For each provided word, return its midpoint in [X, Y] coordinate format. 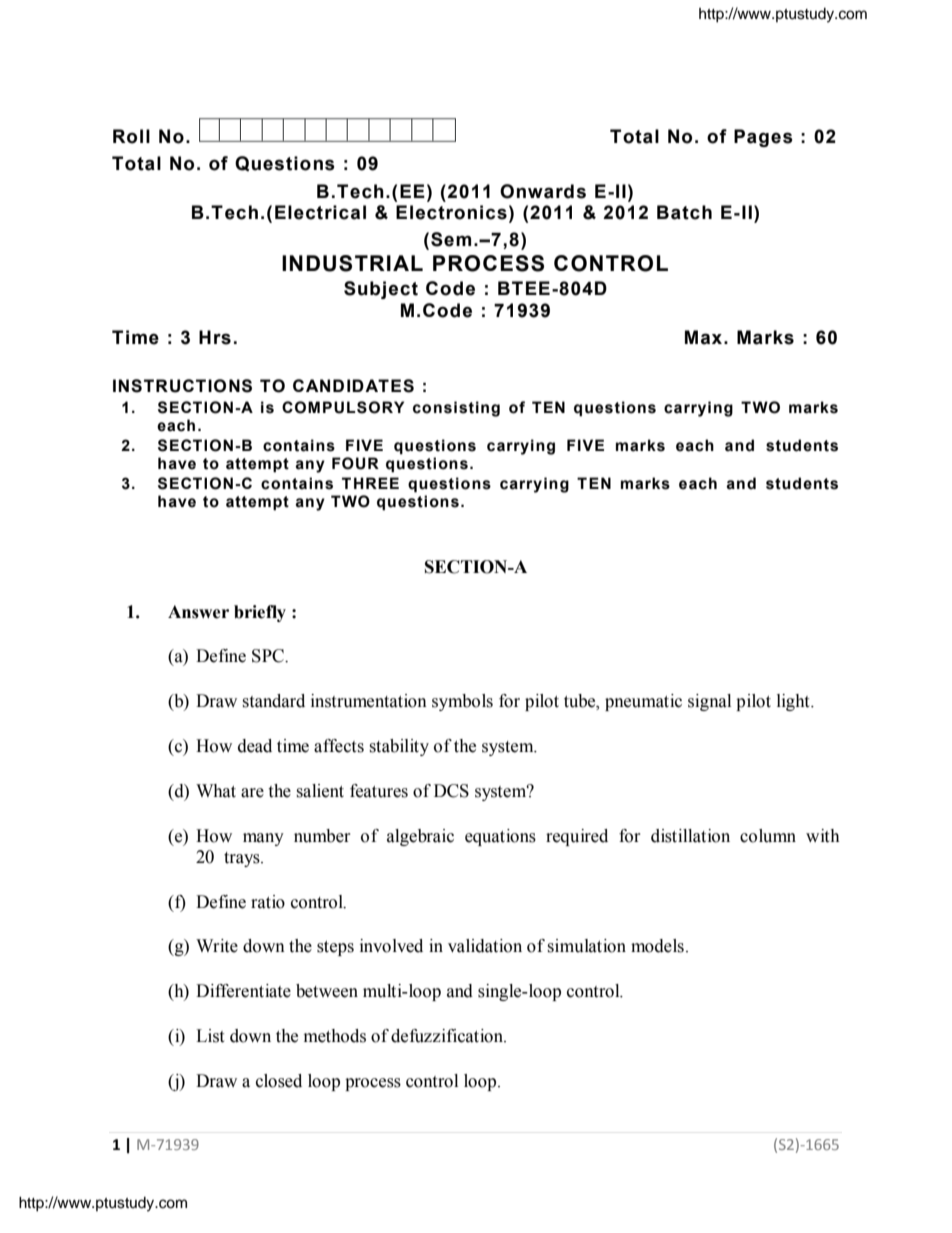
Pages [763, 138]
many [263, 839]
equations [500, 837]
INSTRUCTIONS [182, 386]
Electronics [451, 212]
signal [709, 702]
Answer [198, 612]
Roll [131, 136]
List [210, 1036]
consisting [456, 409]
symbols [462, 702]
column [768, 836]
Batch [684, 212]
